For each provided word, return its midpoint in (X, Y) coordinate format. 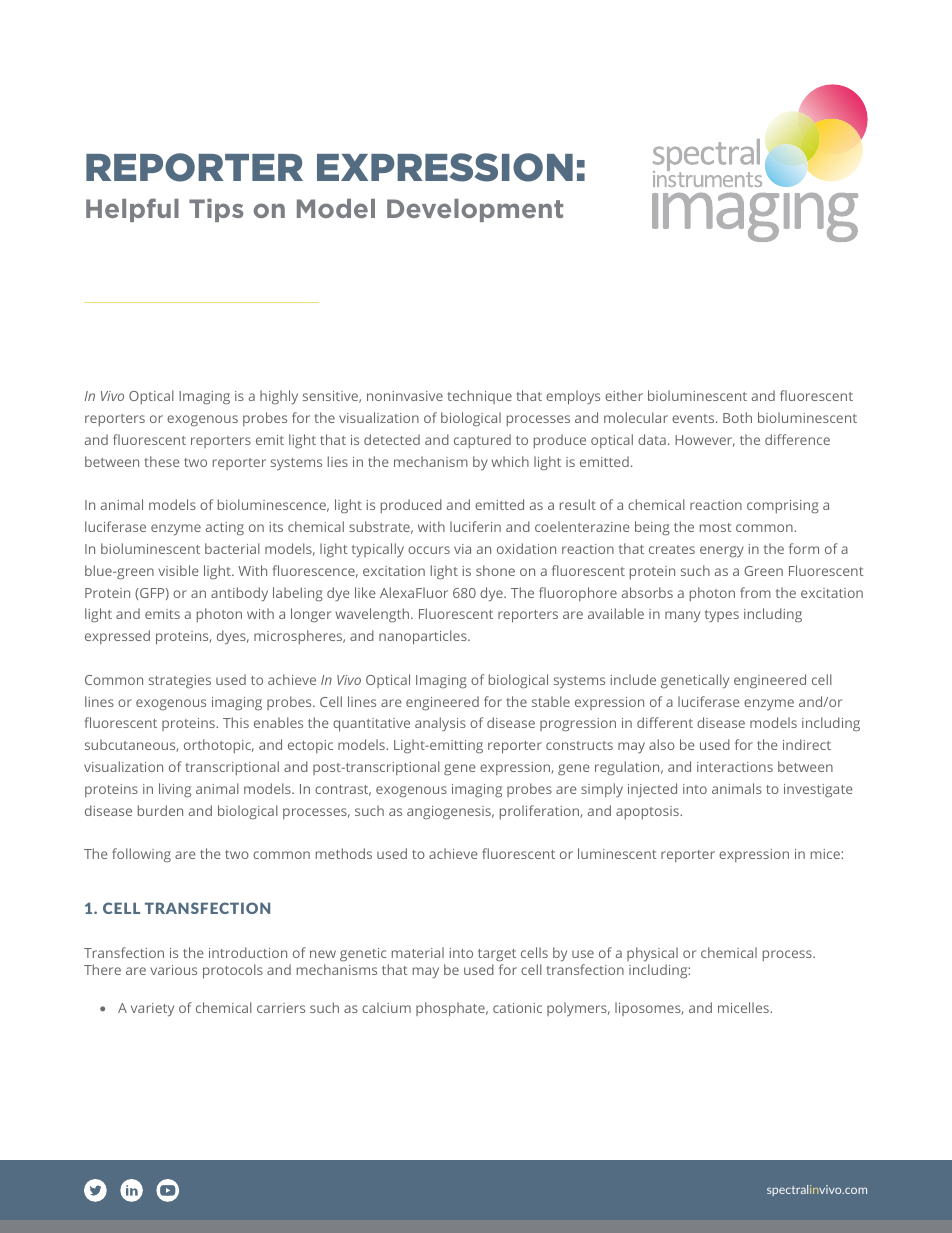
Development (475, 210)
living (175, 790)
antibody (239, 594)
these (162, 461)
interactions (735, 767)
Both (737, 417)
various (173, 970)
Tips (216, 210)
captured (482, 441)
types (722, 616)
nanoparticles (424, 637)
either (624, 395)
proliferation (540, 812)
